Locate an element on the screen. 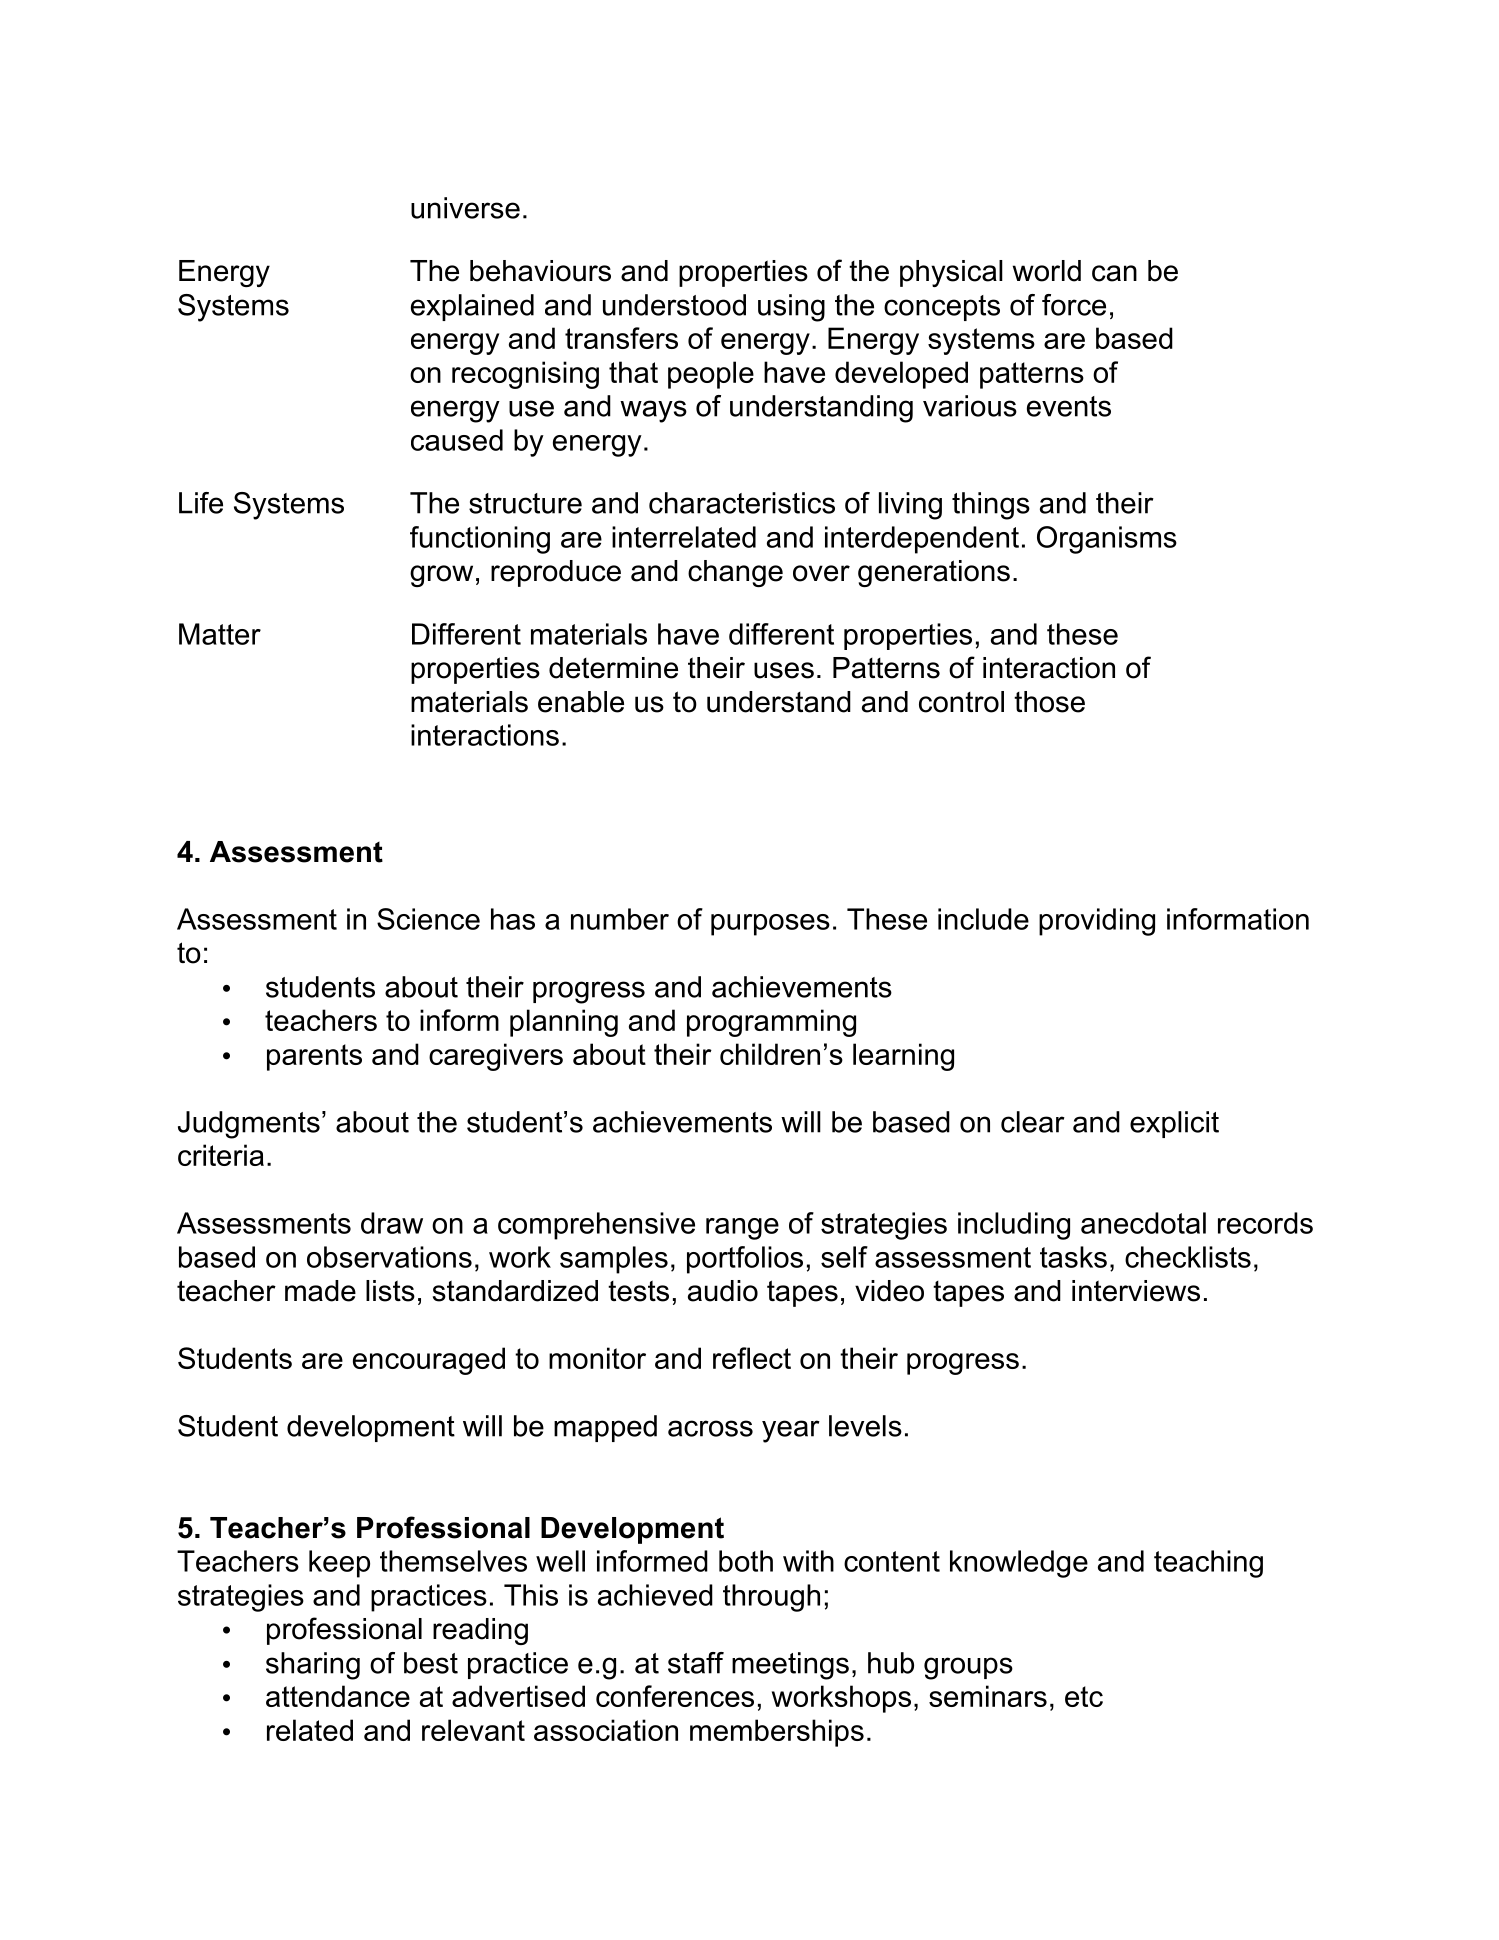 The height and width of the screenshot is (1940, 1499). across is located at coordinates (710, 1428).
